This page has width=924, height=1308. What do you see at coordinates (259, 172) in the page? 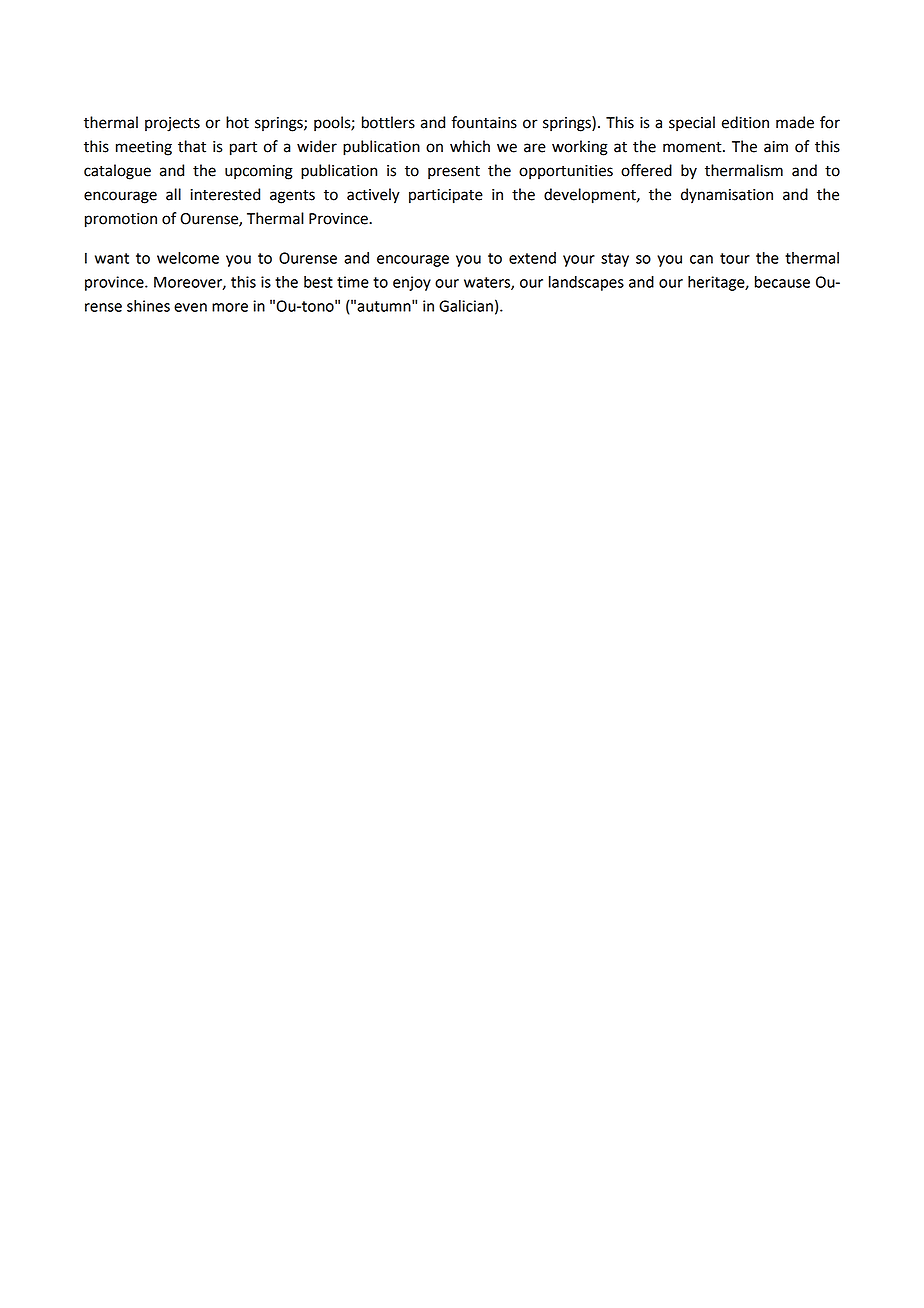
I see `upcoming` at bounding box center [259, 172].
